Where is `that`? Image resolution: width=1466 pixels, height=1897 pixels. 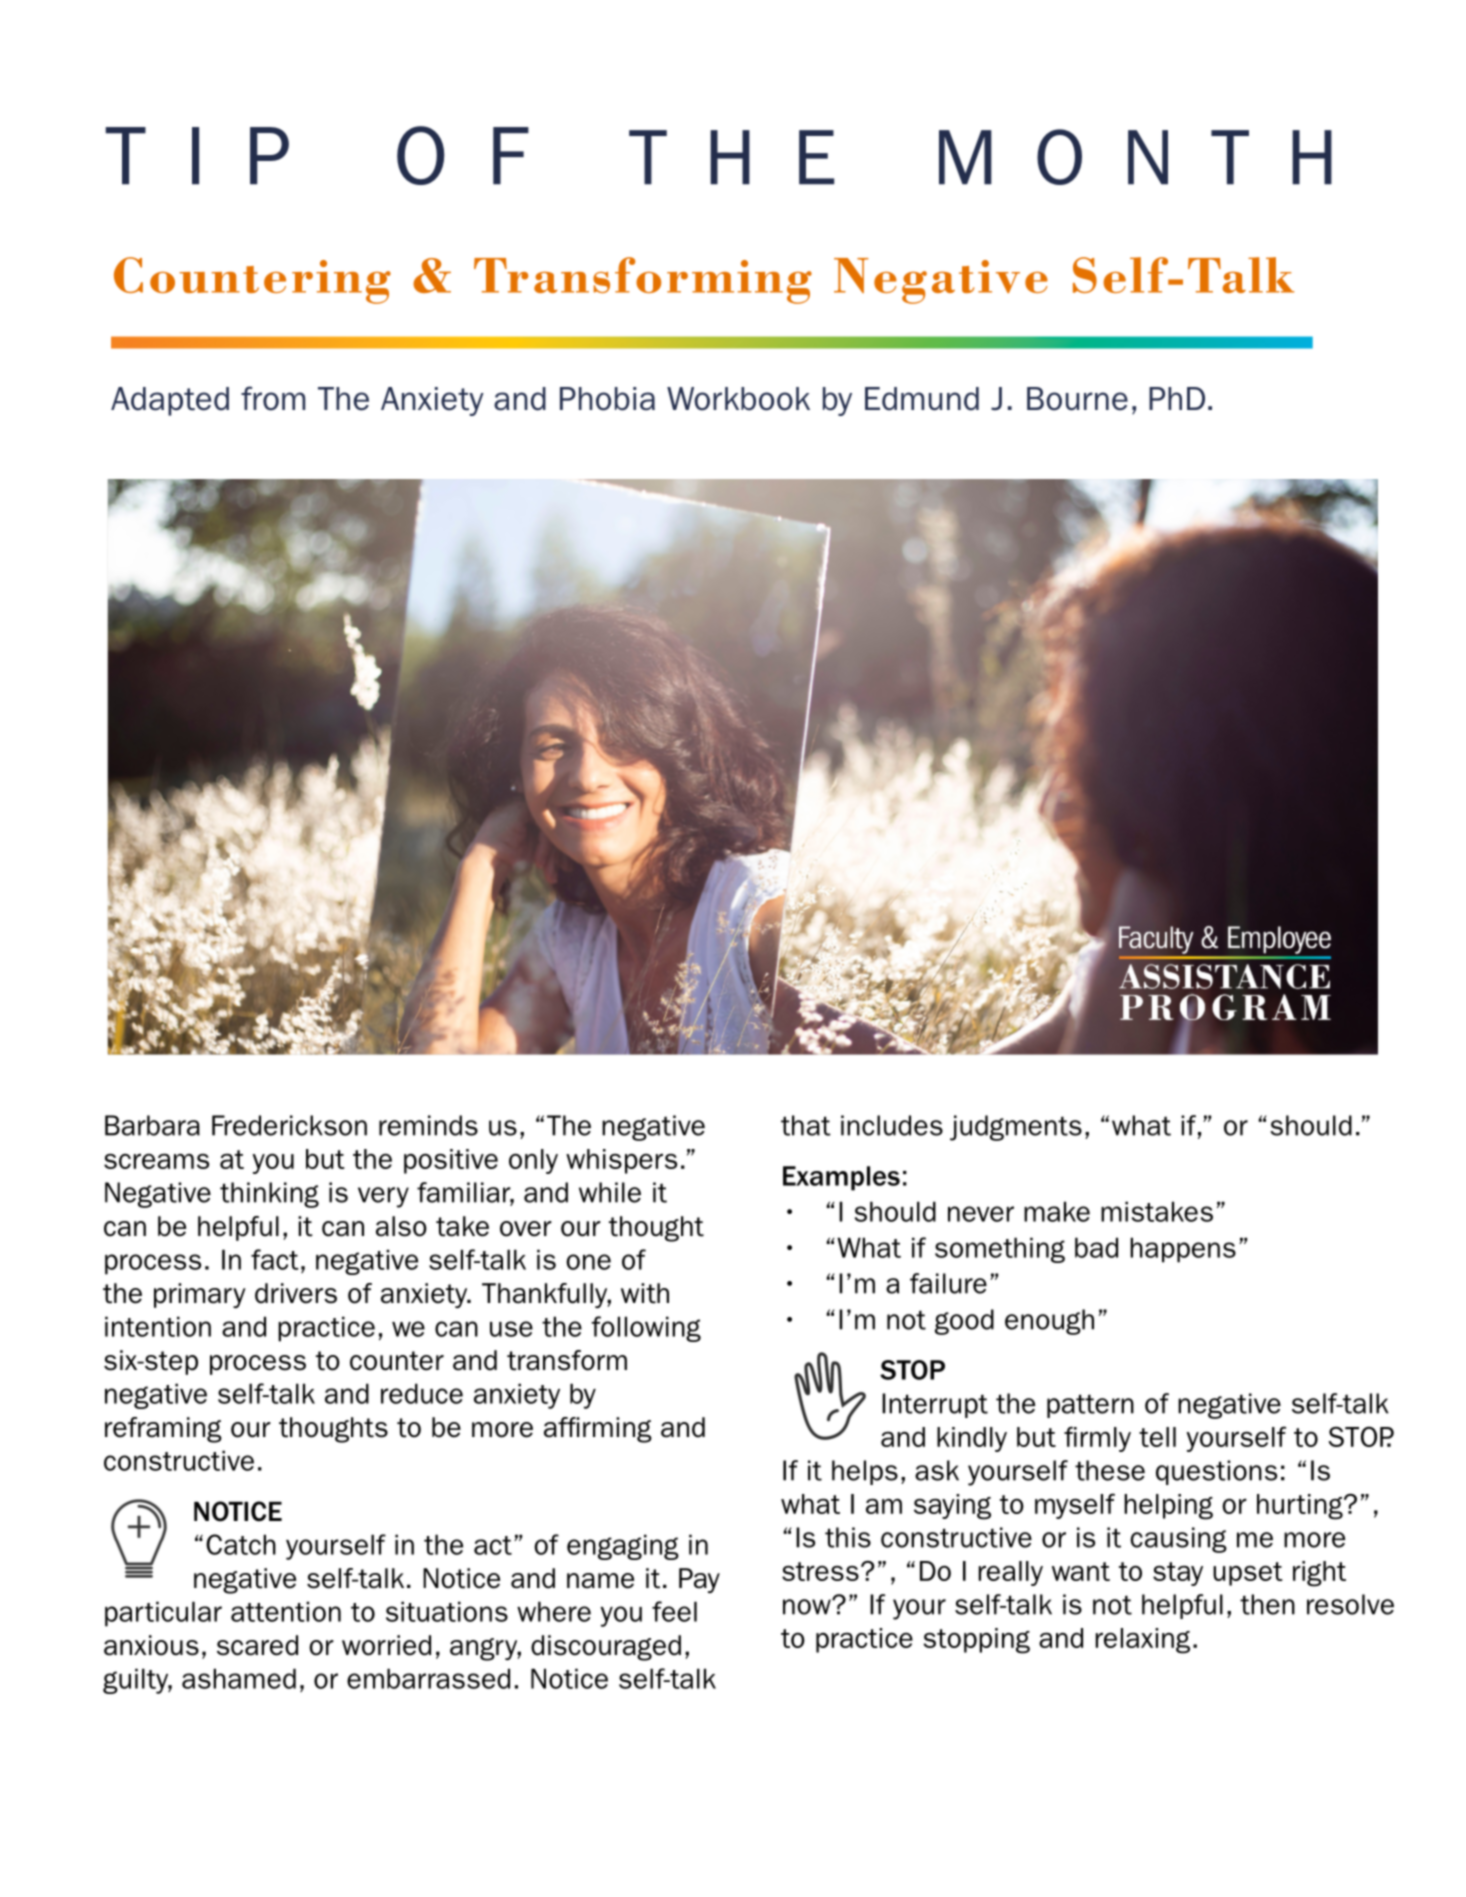 that is located at coordinates (806, 1125).
